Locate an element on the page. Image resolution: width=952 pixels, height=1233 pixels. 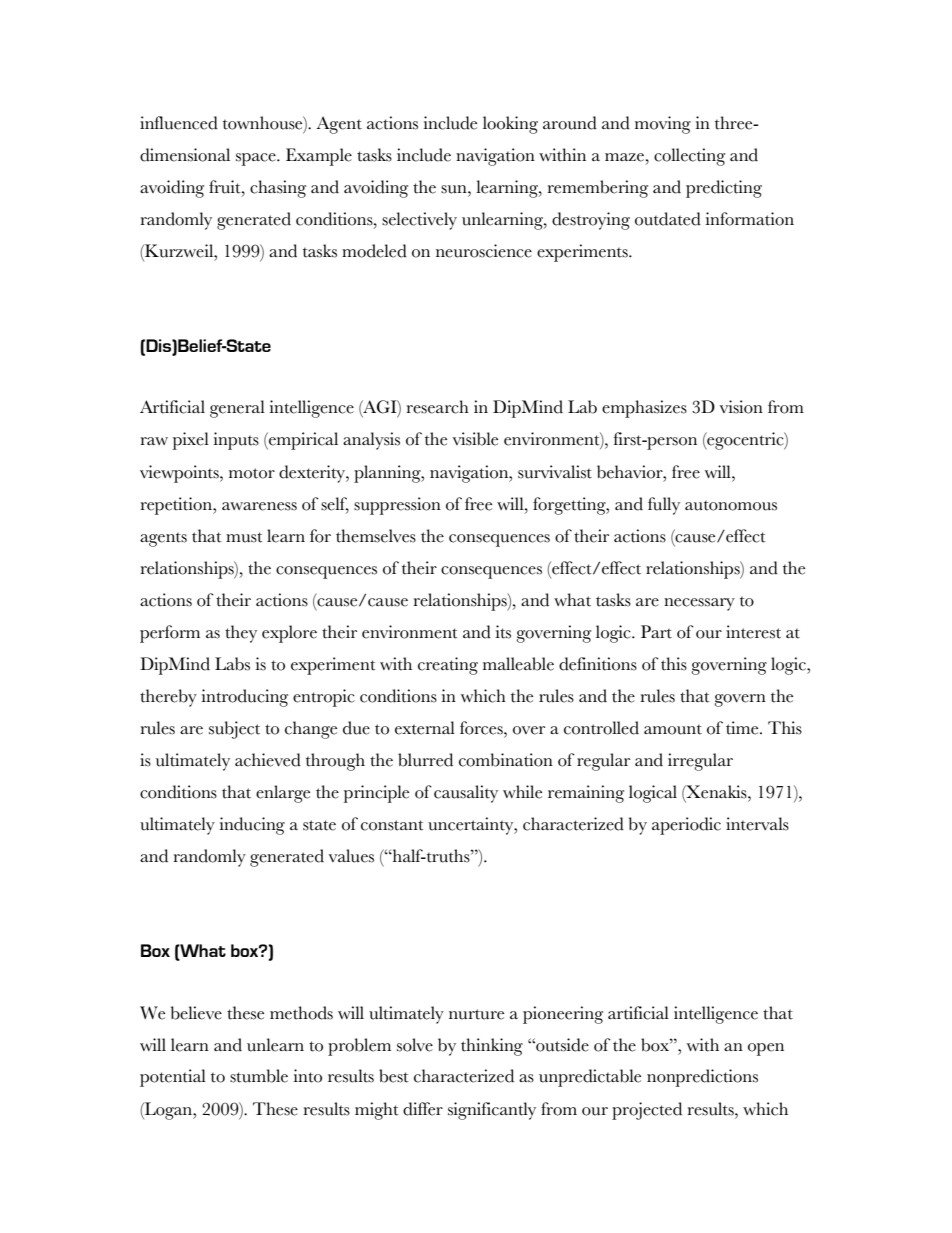
influenced is located at coordinates (179, 123).
